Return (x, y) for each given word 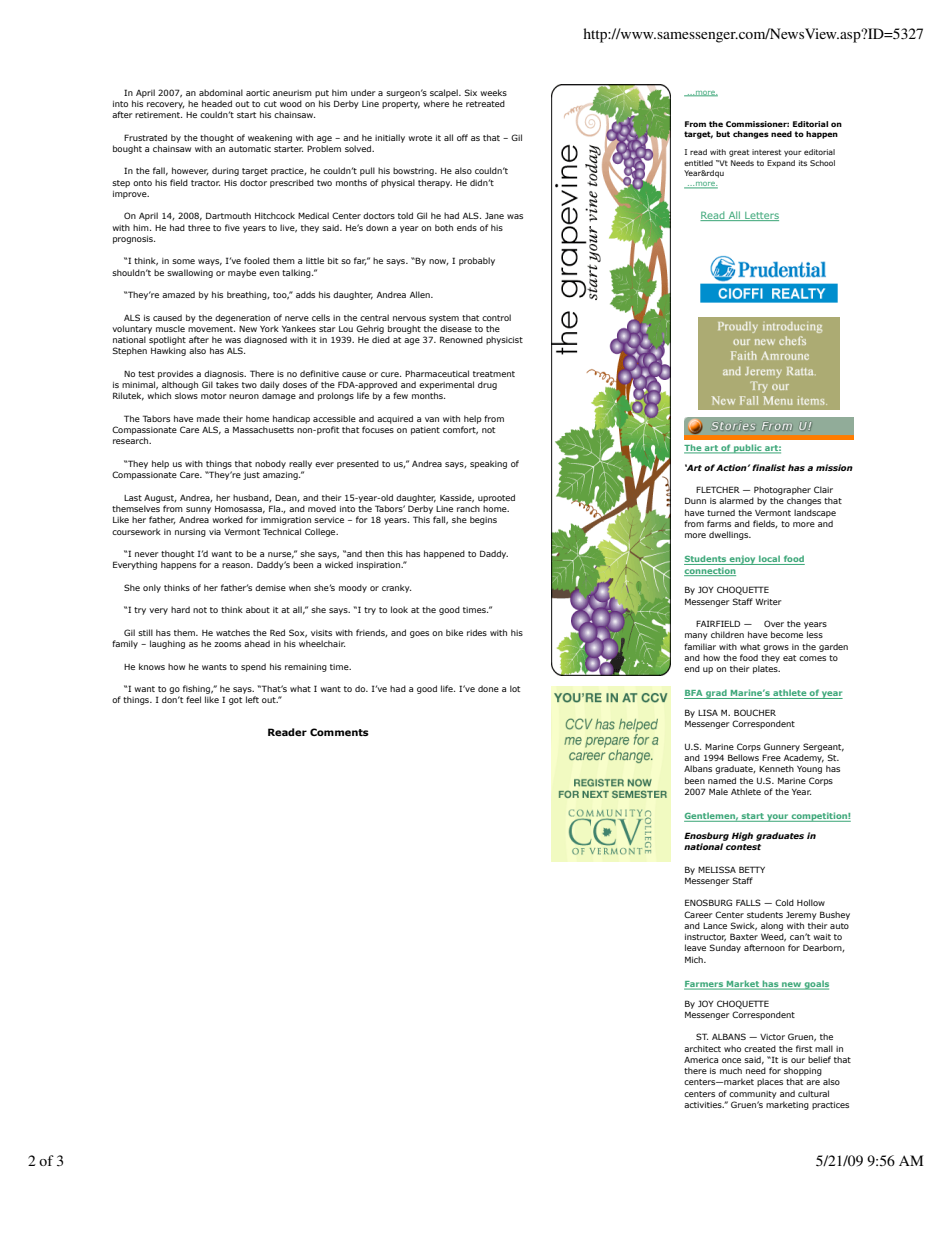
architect (702, 1048)
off (462, 137)
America (701, 1060)
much (731, 1070)
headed (217, 103)
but (723, 134)
